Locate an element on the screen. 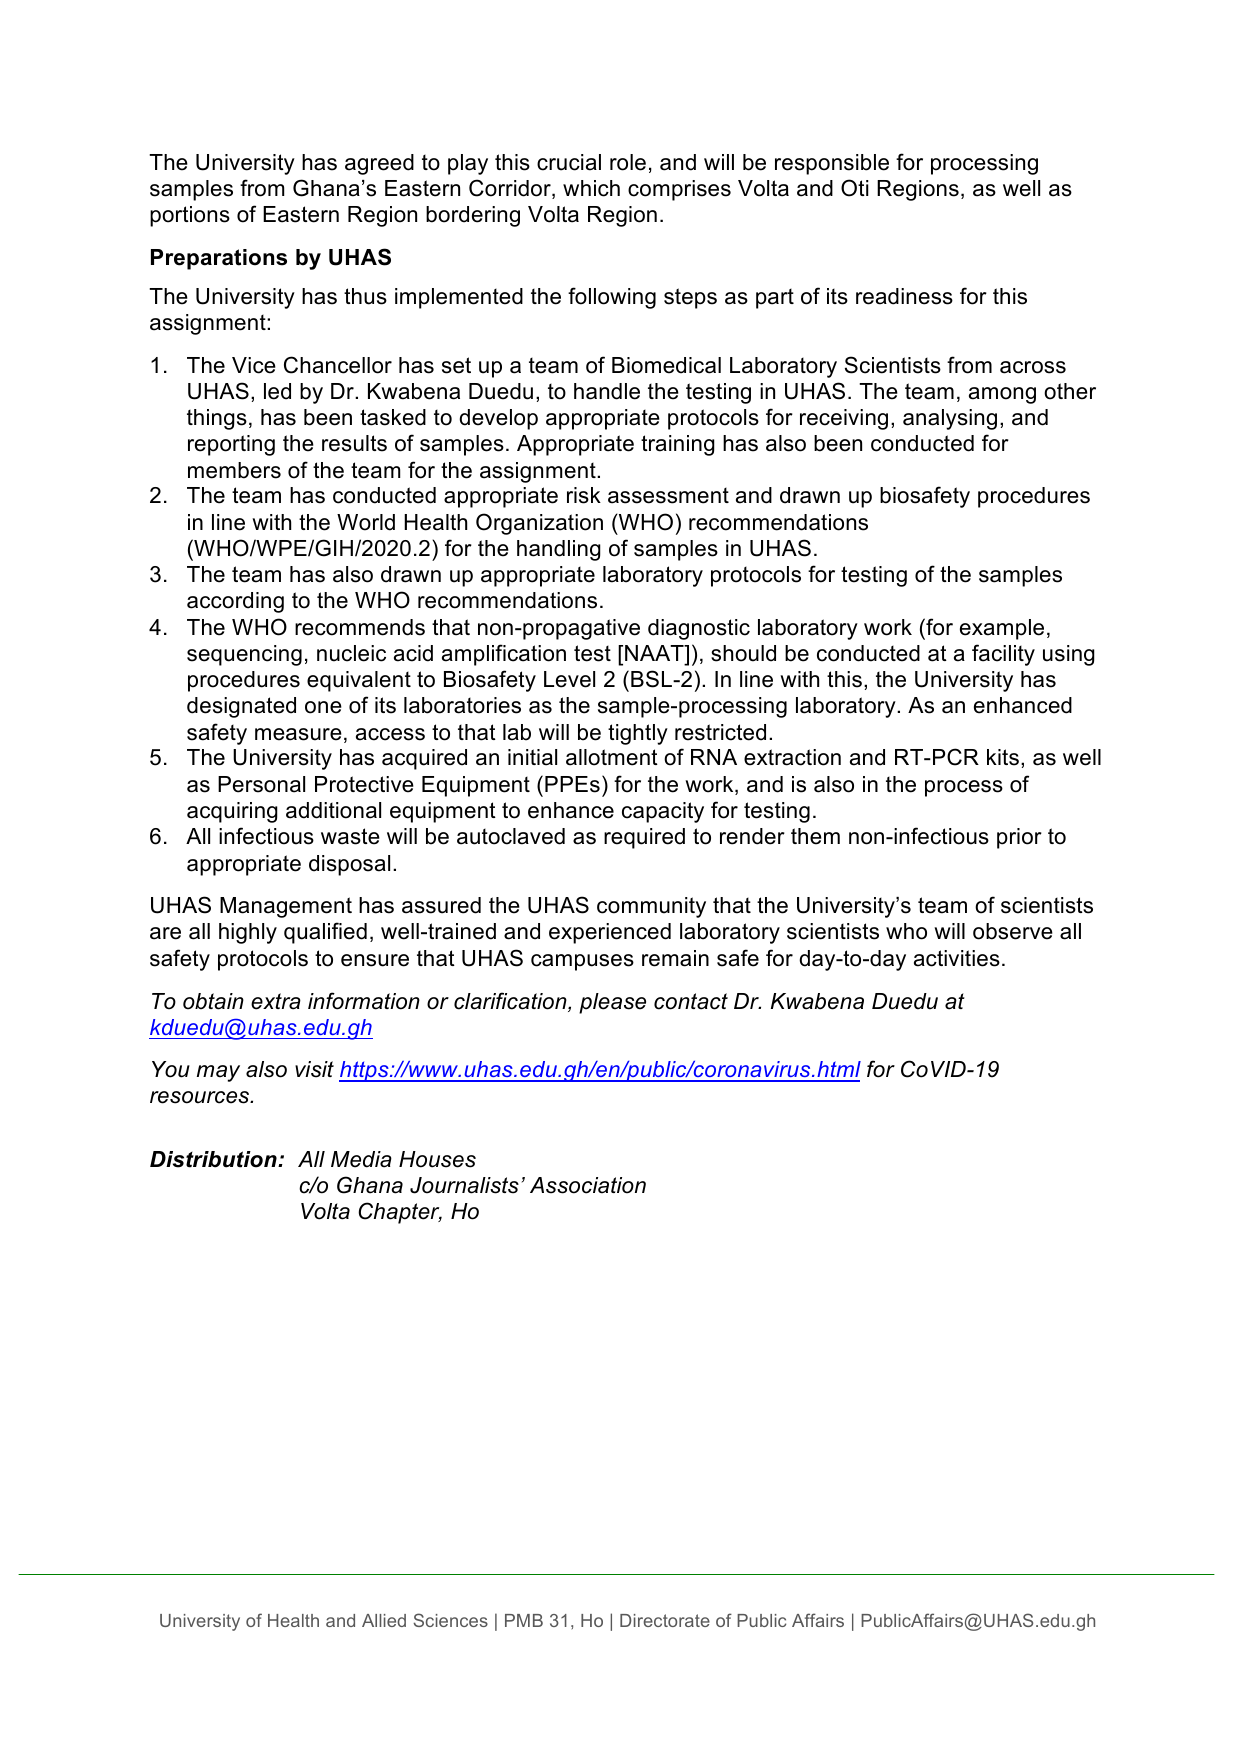  Allied is located at coordinates (384, 1620).
